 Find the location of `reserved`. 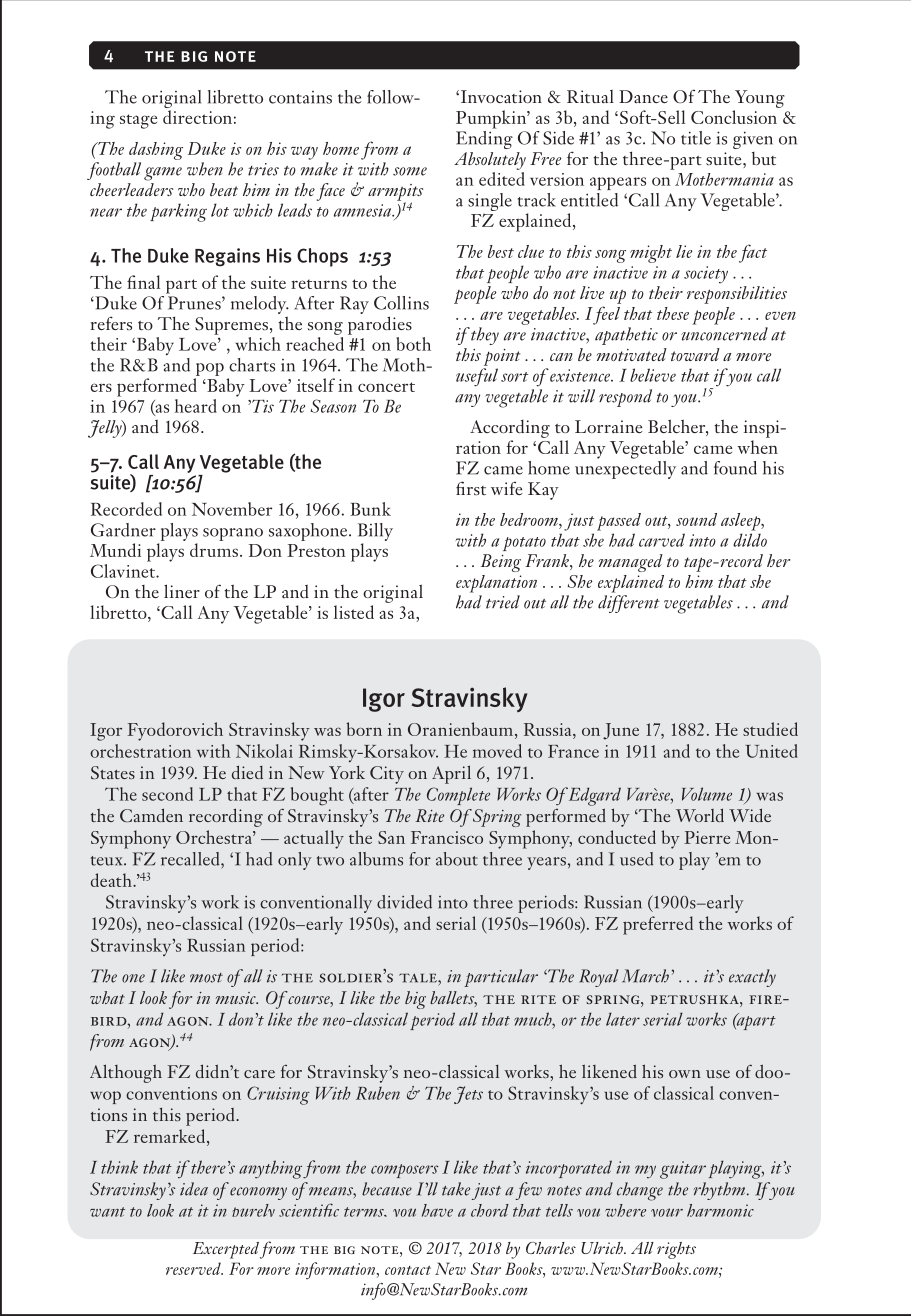

reserved is located at coordinates (194, 1268).
